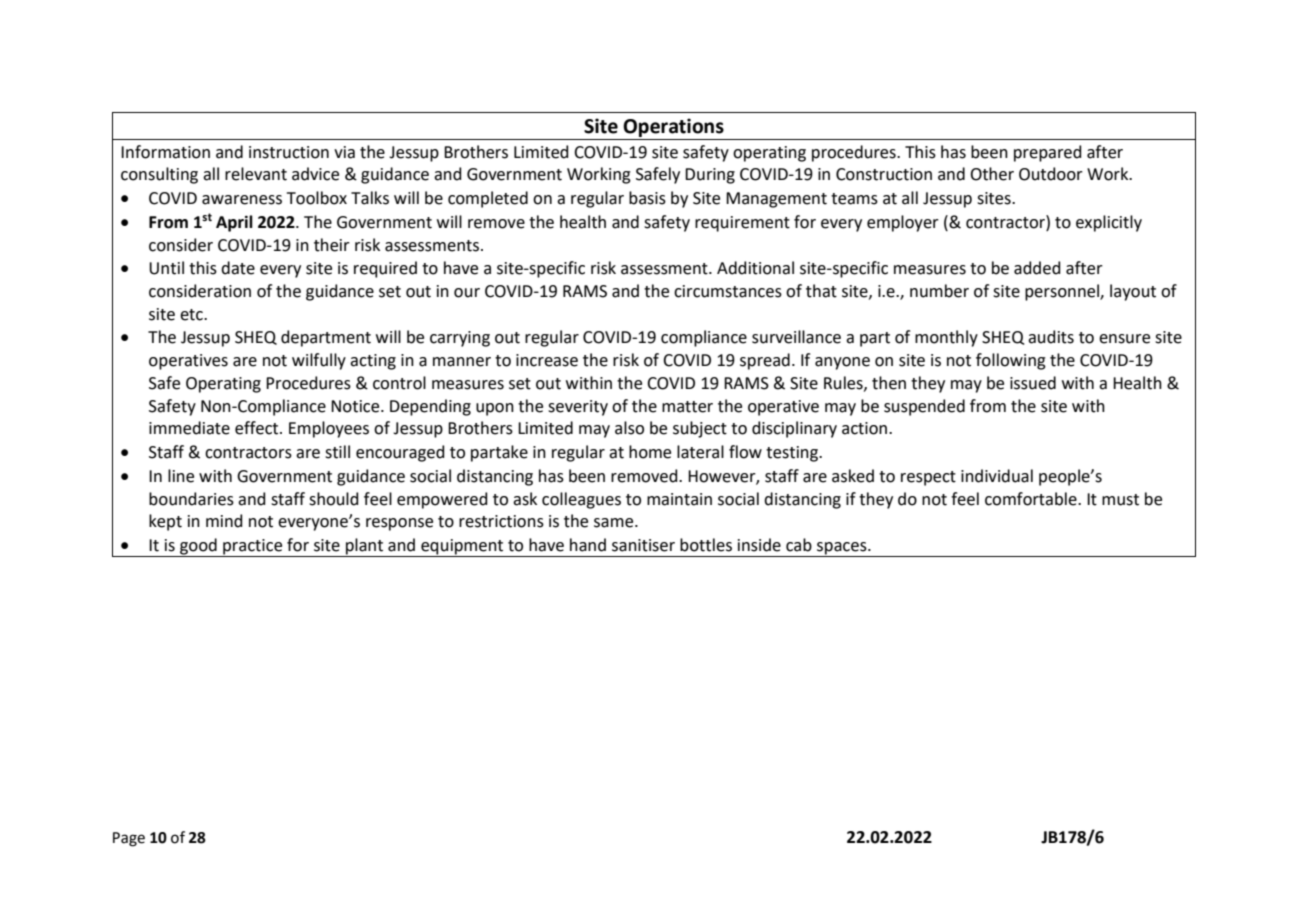 This screenshot has width=1308, height=924. I want to click on maintain, so click(679, 499).
